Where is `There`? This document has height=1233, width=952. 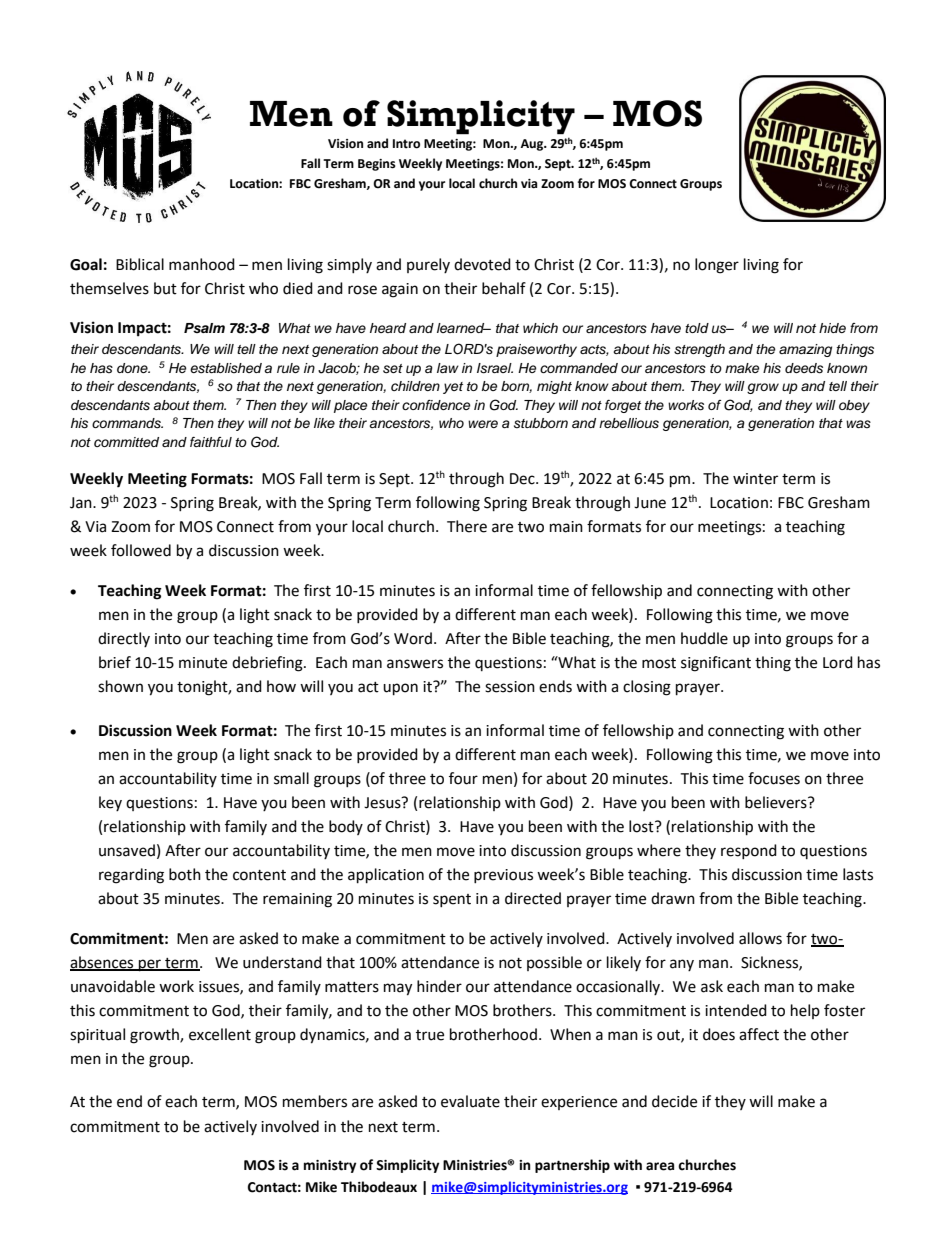
There is located at coordinates (467, 526).
